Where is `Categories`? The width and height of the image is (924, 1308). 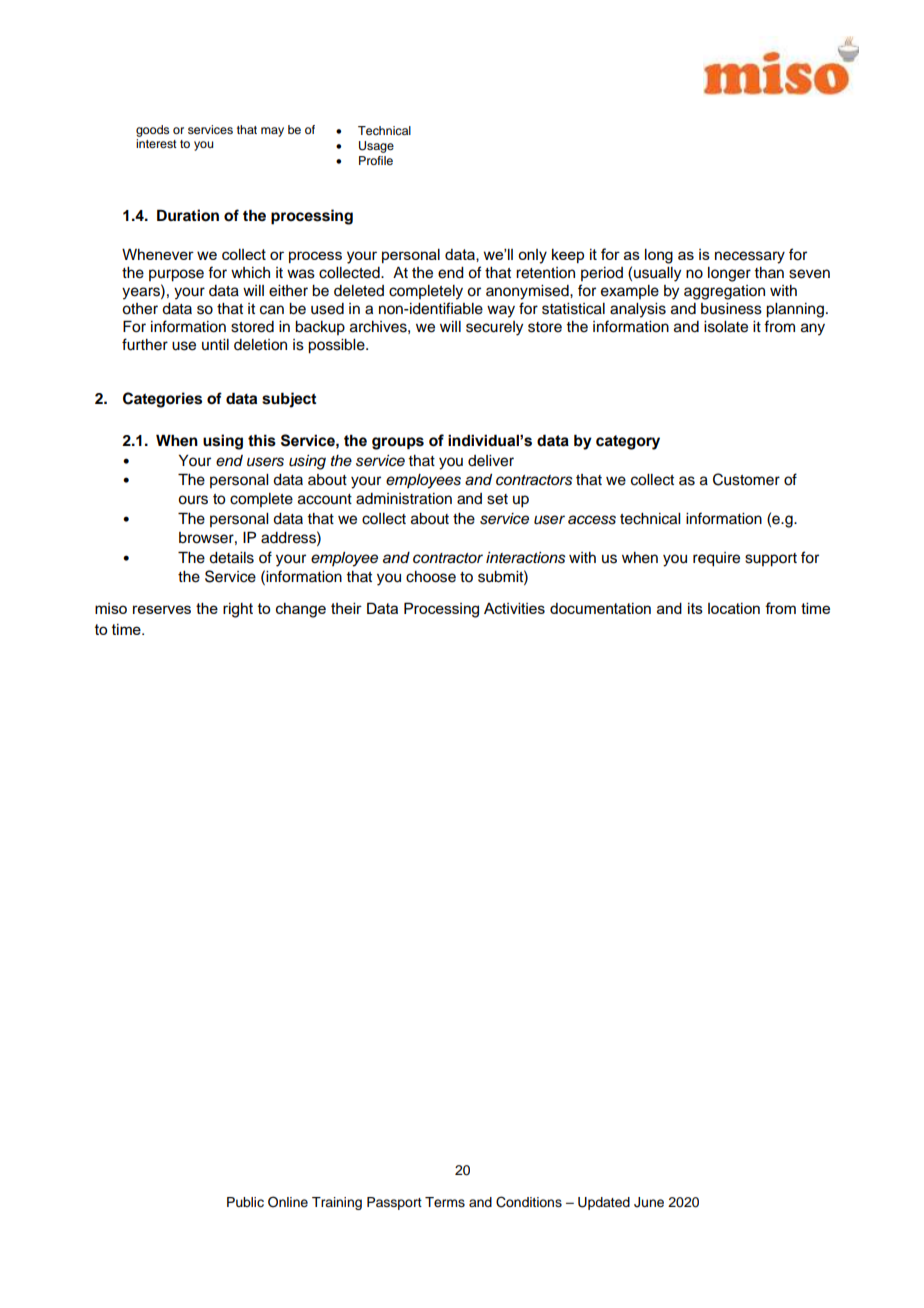
Categories is located at coordinates (162, 400).
